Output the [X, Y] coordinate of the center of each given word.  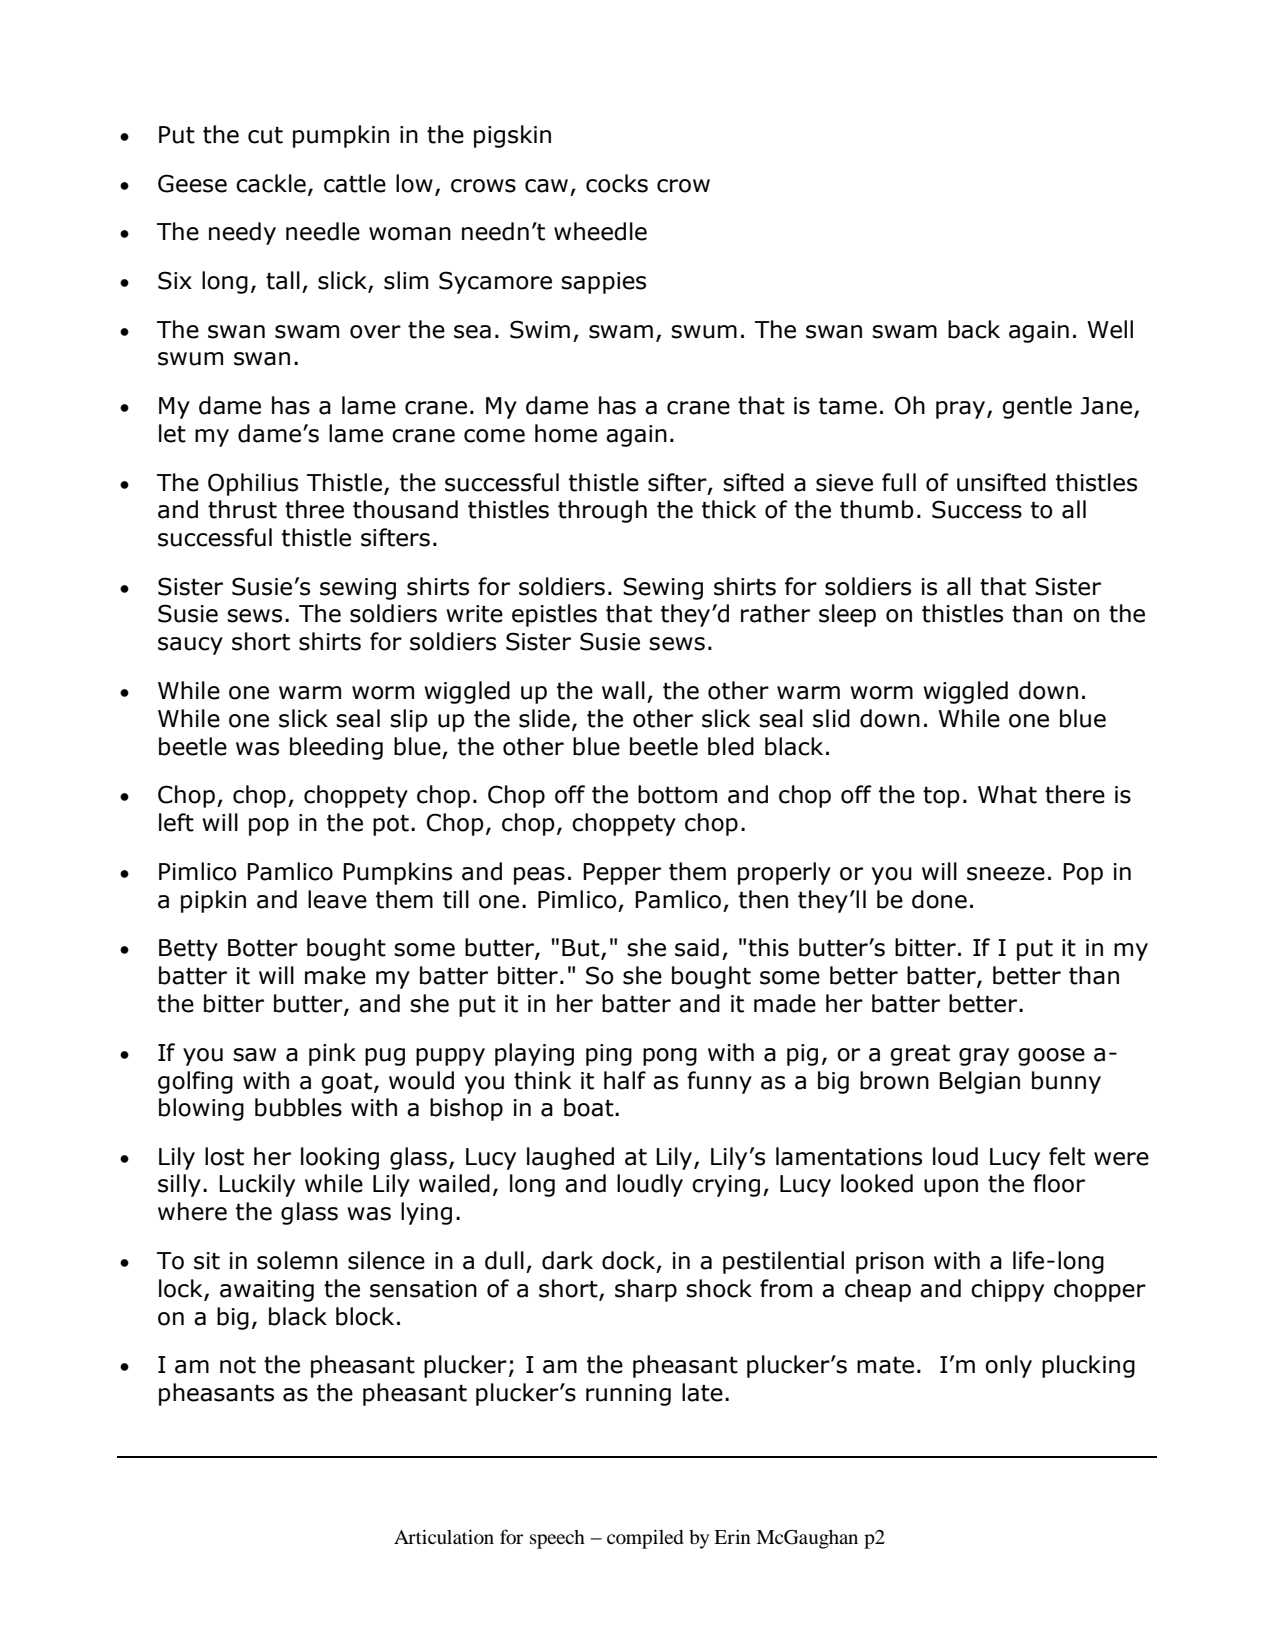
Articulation [444, 1536]
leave [337, 899]
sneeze [1006, 874]
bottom [677, 794]
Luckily [257, 1185]
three [314, 509]
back [974, 329]
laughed [570, 1158]
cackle [271, 183]
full [899, 482]
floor [1059, 1183]
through [602, 511]
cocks [617, 183]
